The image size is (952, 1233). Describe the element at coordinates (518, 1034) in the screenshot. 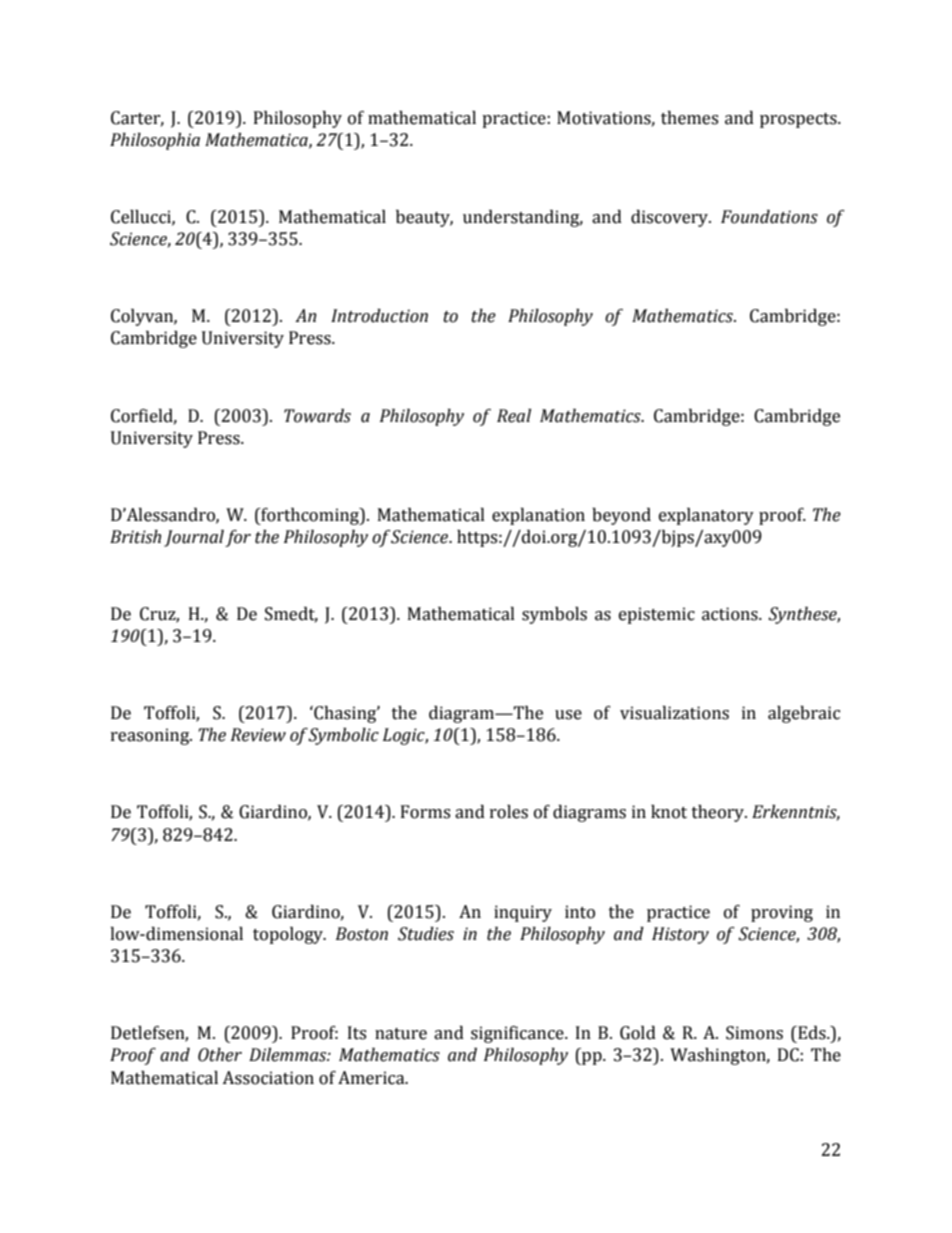

I see `significance` at that location.
